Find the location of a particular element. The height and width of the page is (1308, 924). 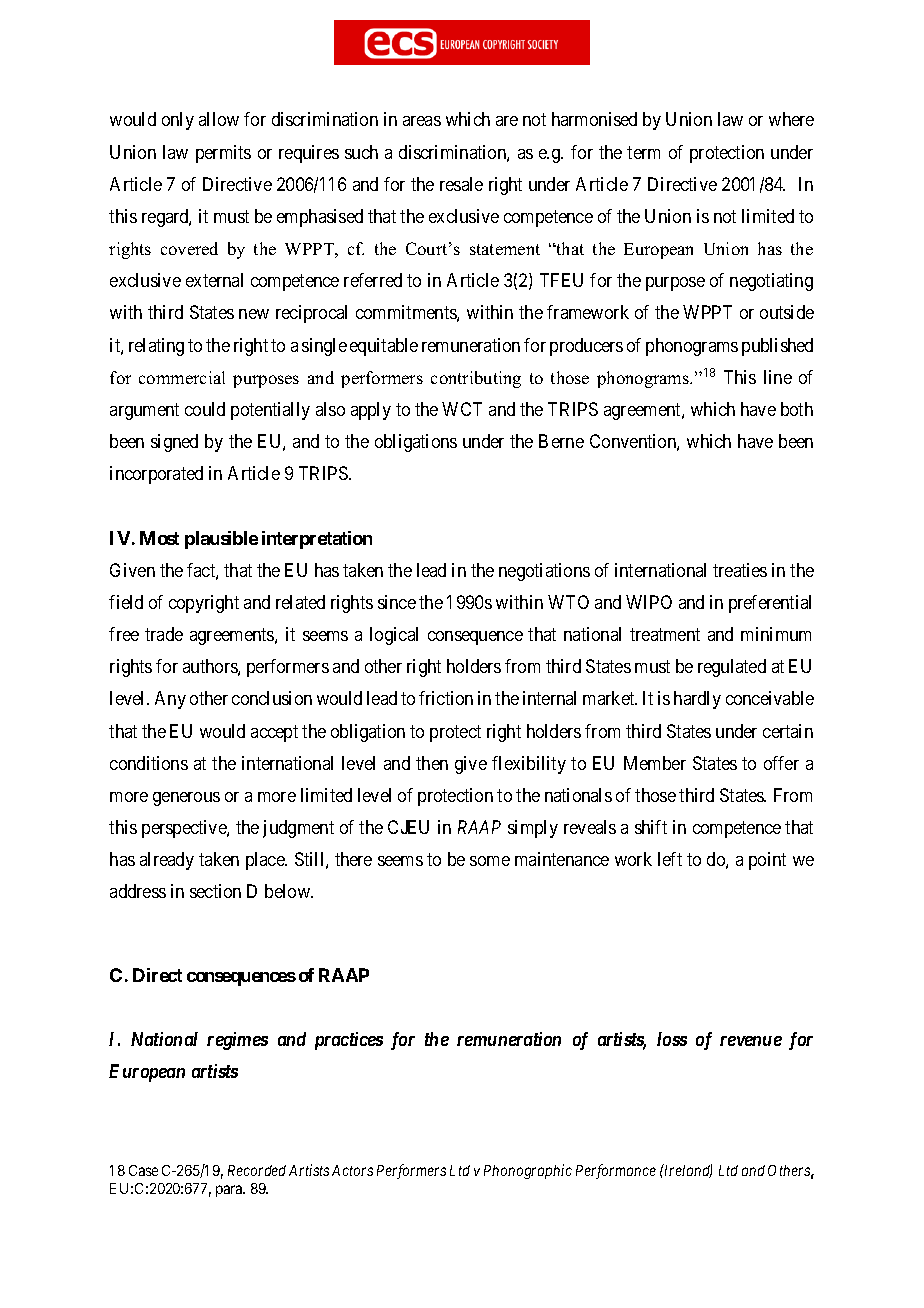

incorporated is located at coordinates (156, 475).
